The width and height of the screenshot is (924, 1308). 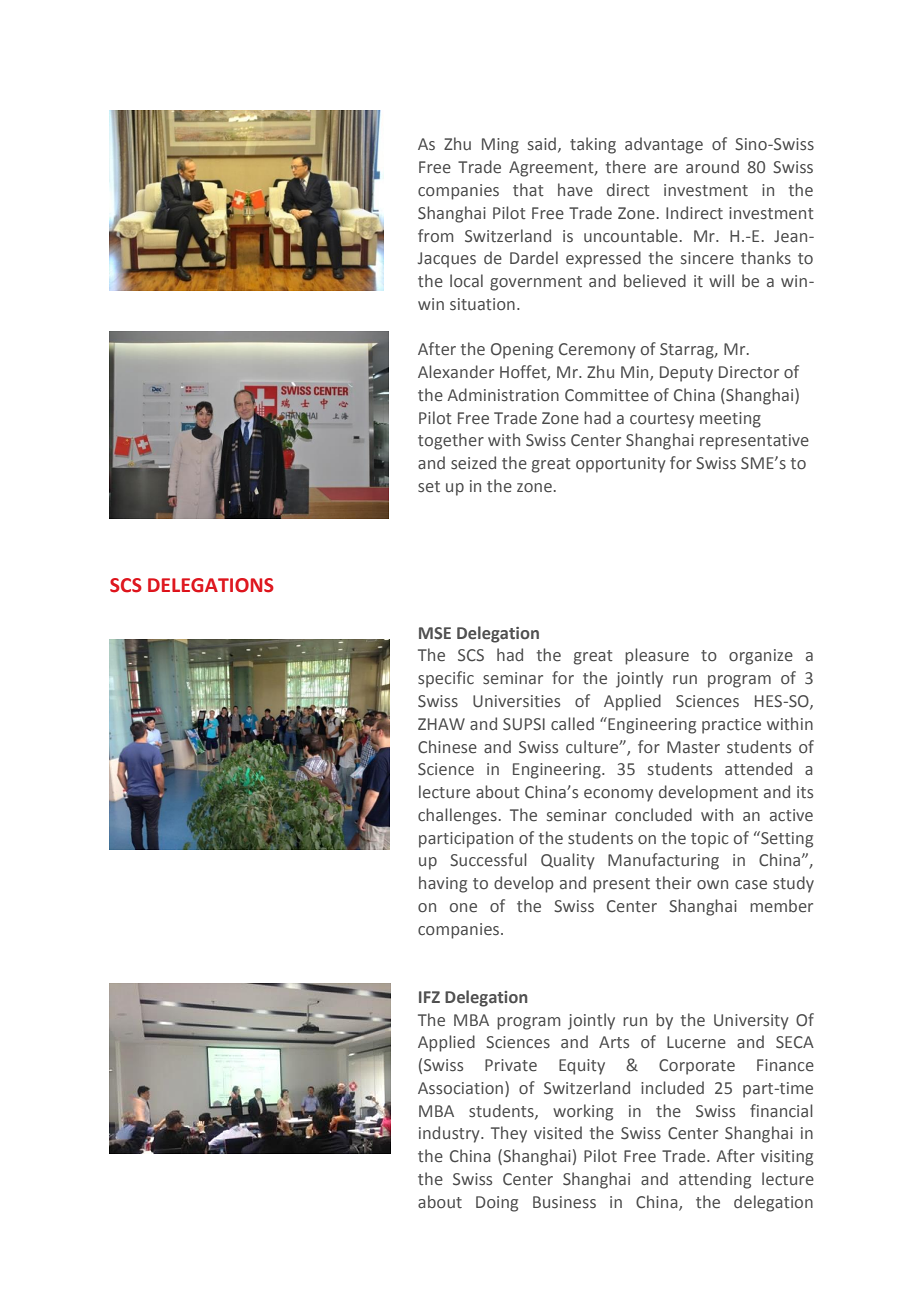 I want to click on Ming, so click(x=500, y=146).
